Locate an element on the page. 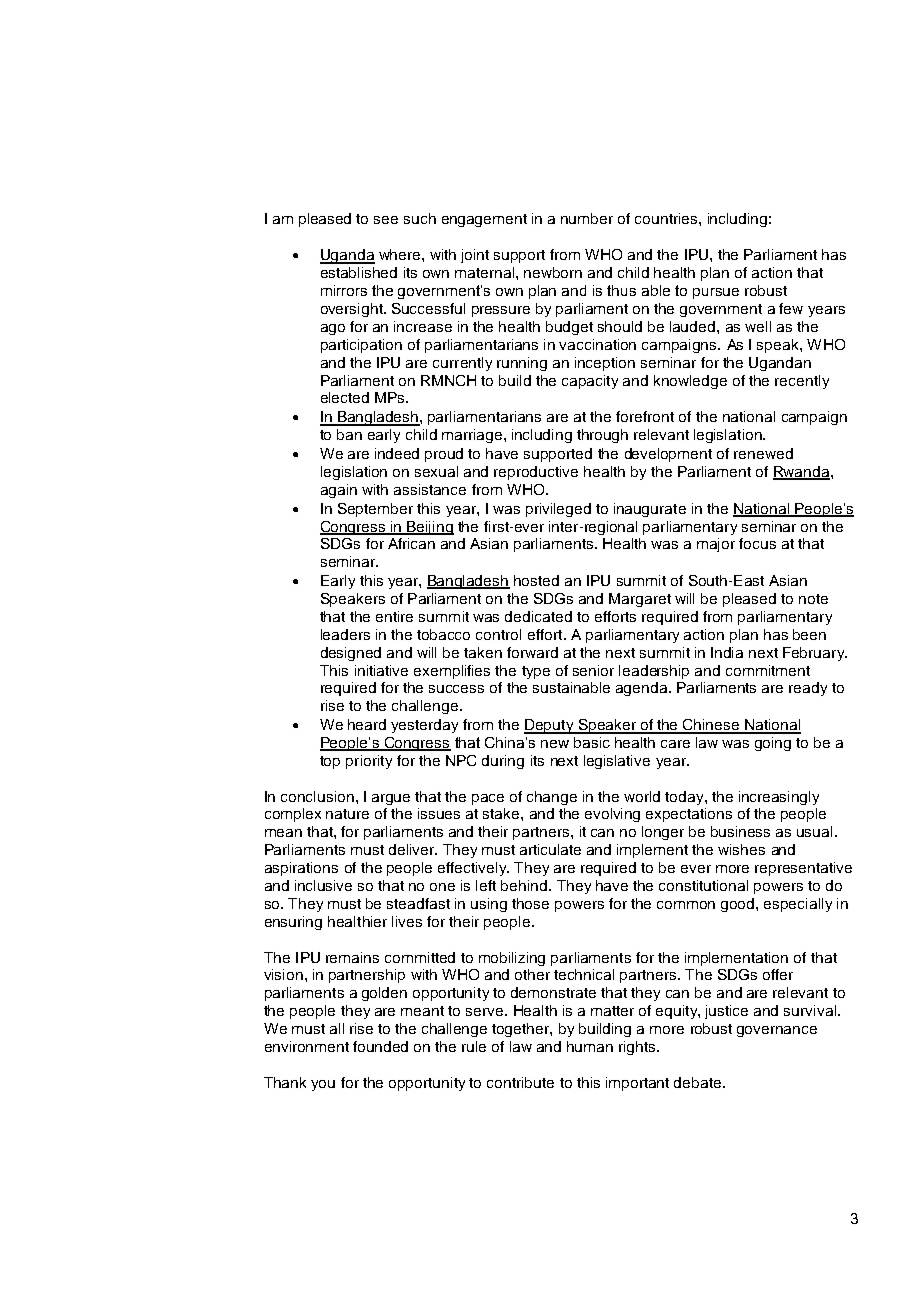  articulate is located at coordinates (550, 849).
